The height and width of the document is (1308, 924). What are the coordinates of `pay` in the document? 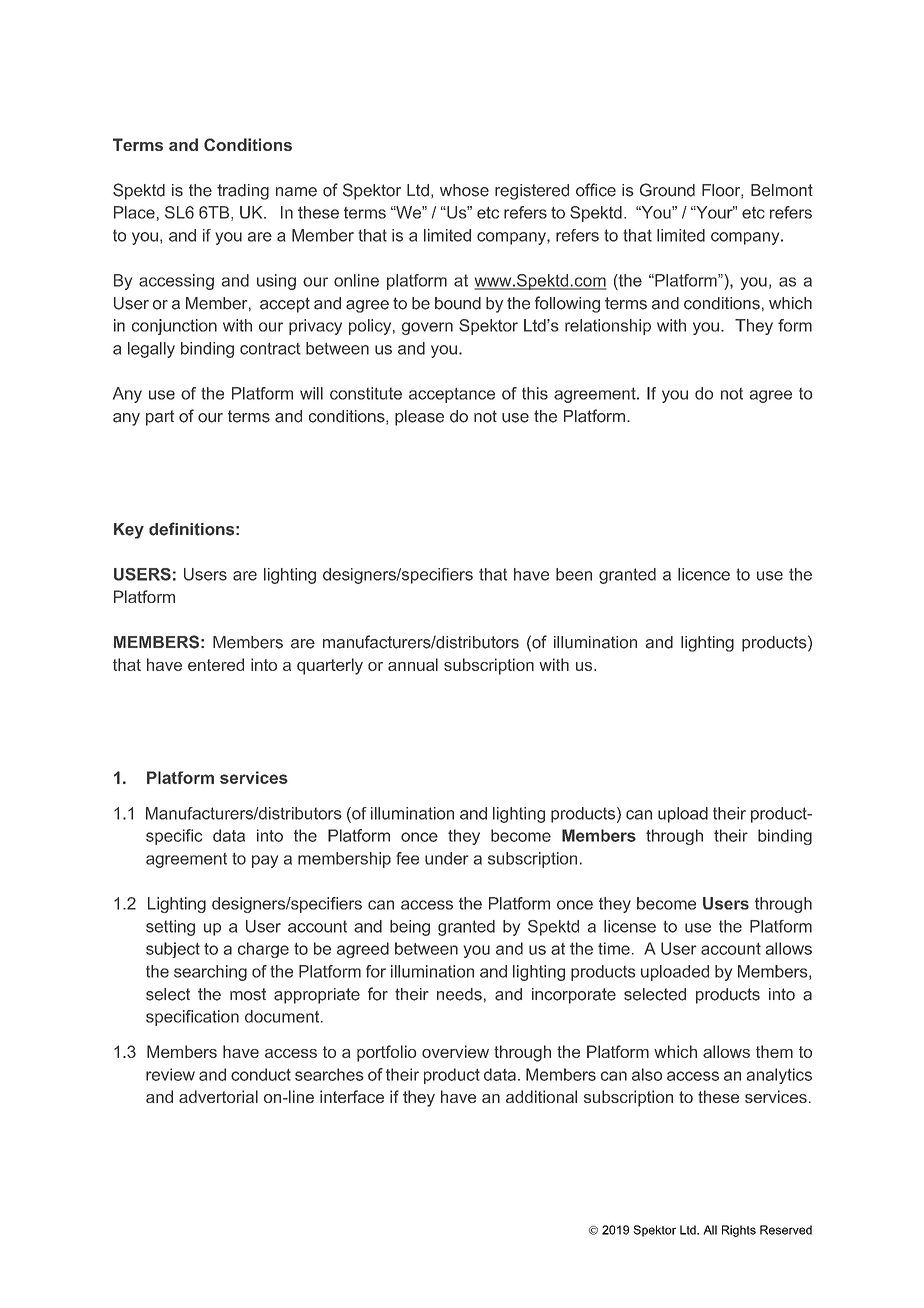 It's located at (265, 861).
